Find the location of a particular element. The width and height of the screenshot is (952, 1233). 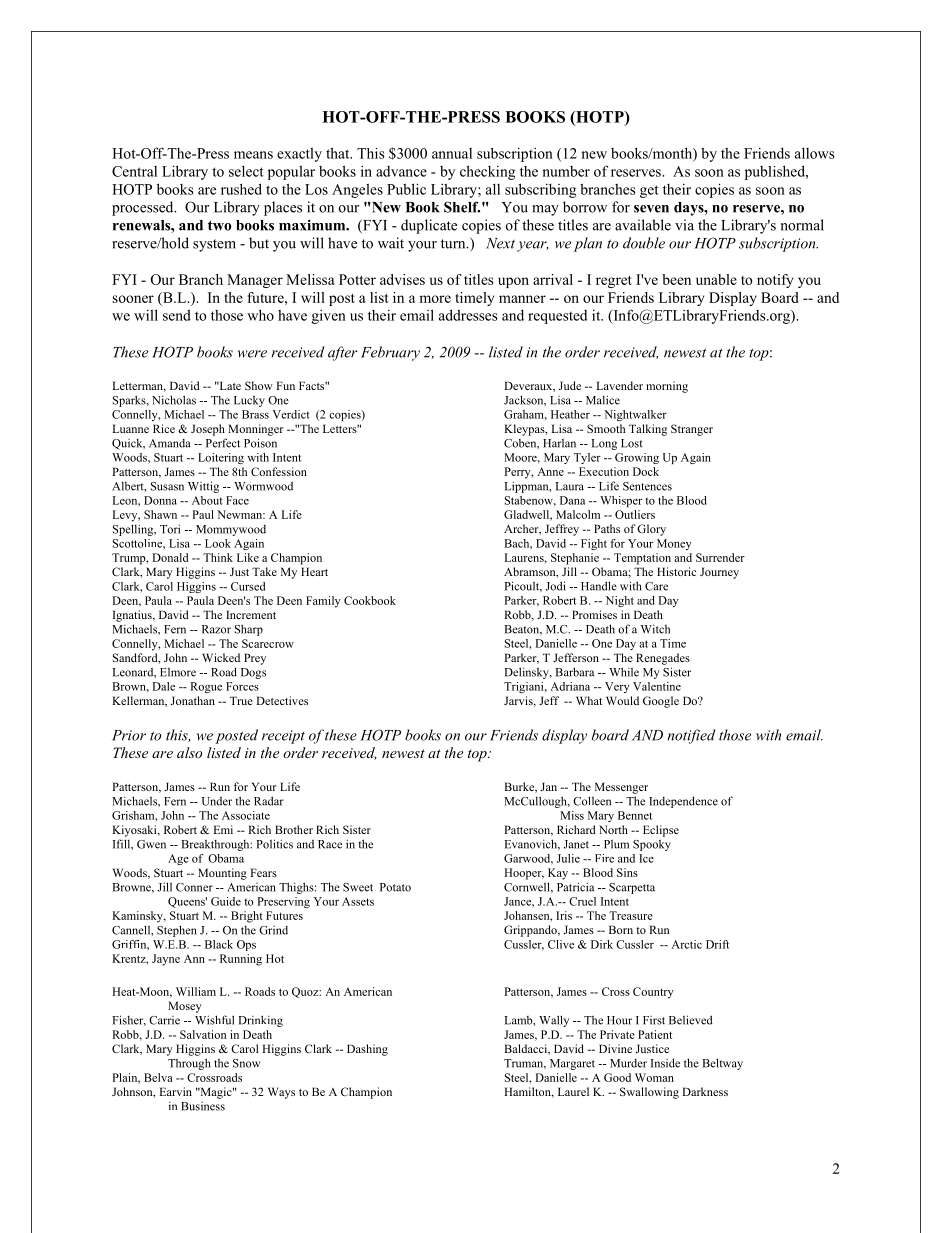

Snow is located at coordinates (246, 1063).
